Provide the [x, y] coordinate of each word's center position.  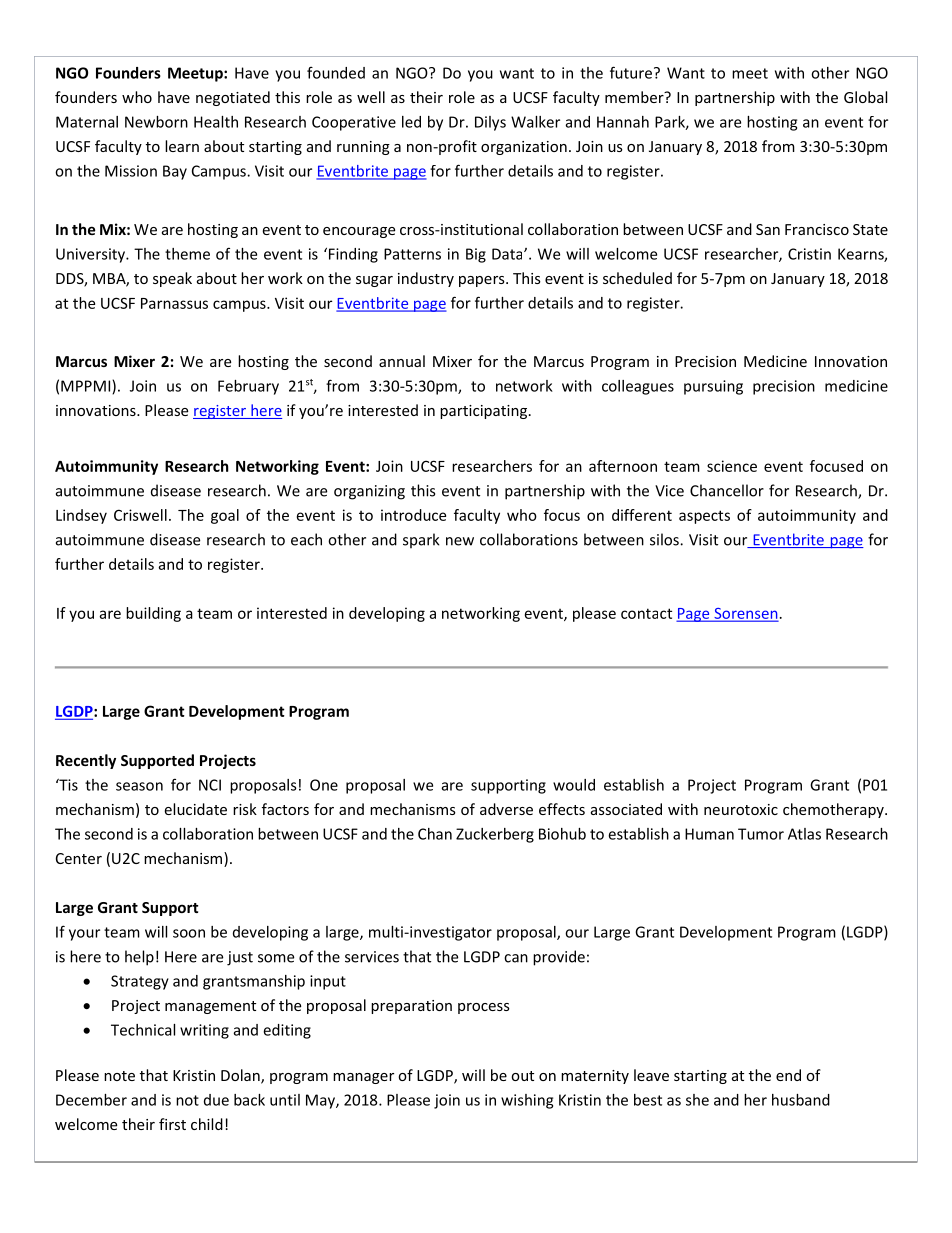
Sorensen [745, 614]
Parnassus [174, 303]
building [153, 614]
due [216, 1100]
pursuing [713, 387]
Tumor [761, 834]
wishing [527, 1101]
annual [402, 361]
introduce [413, 515]
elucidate [195, 809]
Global [865, 97]
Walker [535, 122]
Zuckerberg [495, 835]
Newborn [156, 122]
